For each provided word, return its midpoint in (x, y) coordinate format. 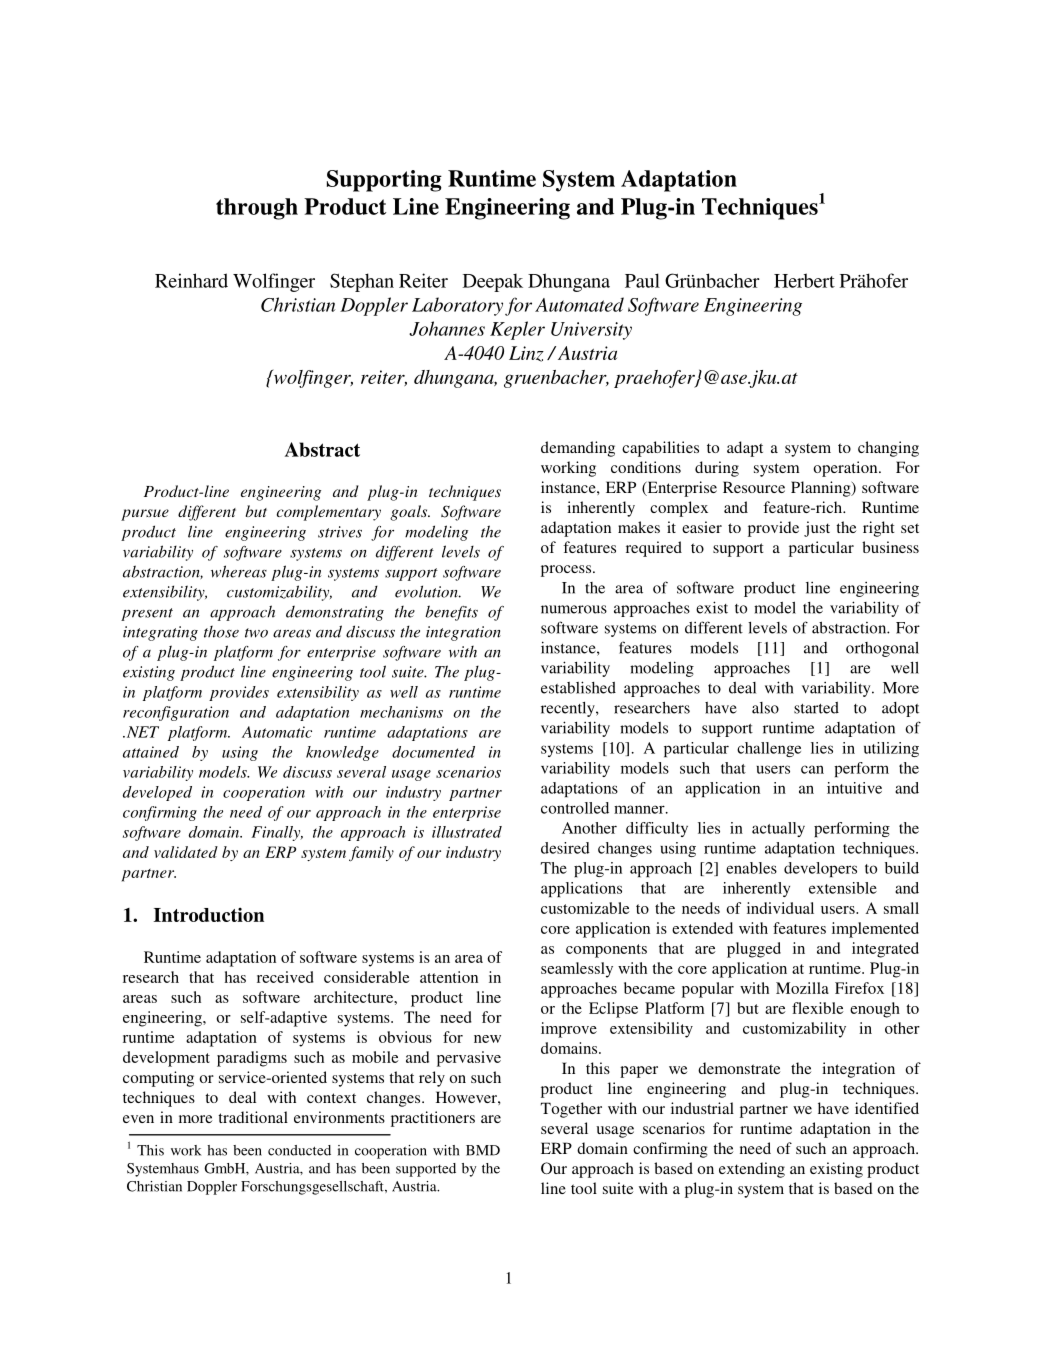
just (817, 529)
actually (778, 829)
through (257, 209)
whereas (239, 571)
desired (565, 848)
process (567, 571)
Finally (277, 833)
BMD (483, 1150)
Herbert (804, 280)
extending (752, 1170)
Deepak (493, 282)
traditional (253, 1117)
